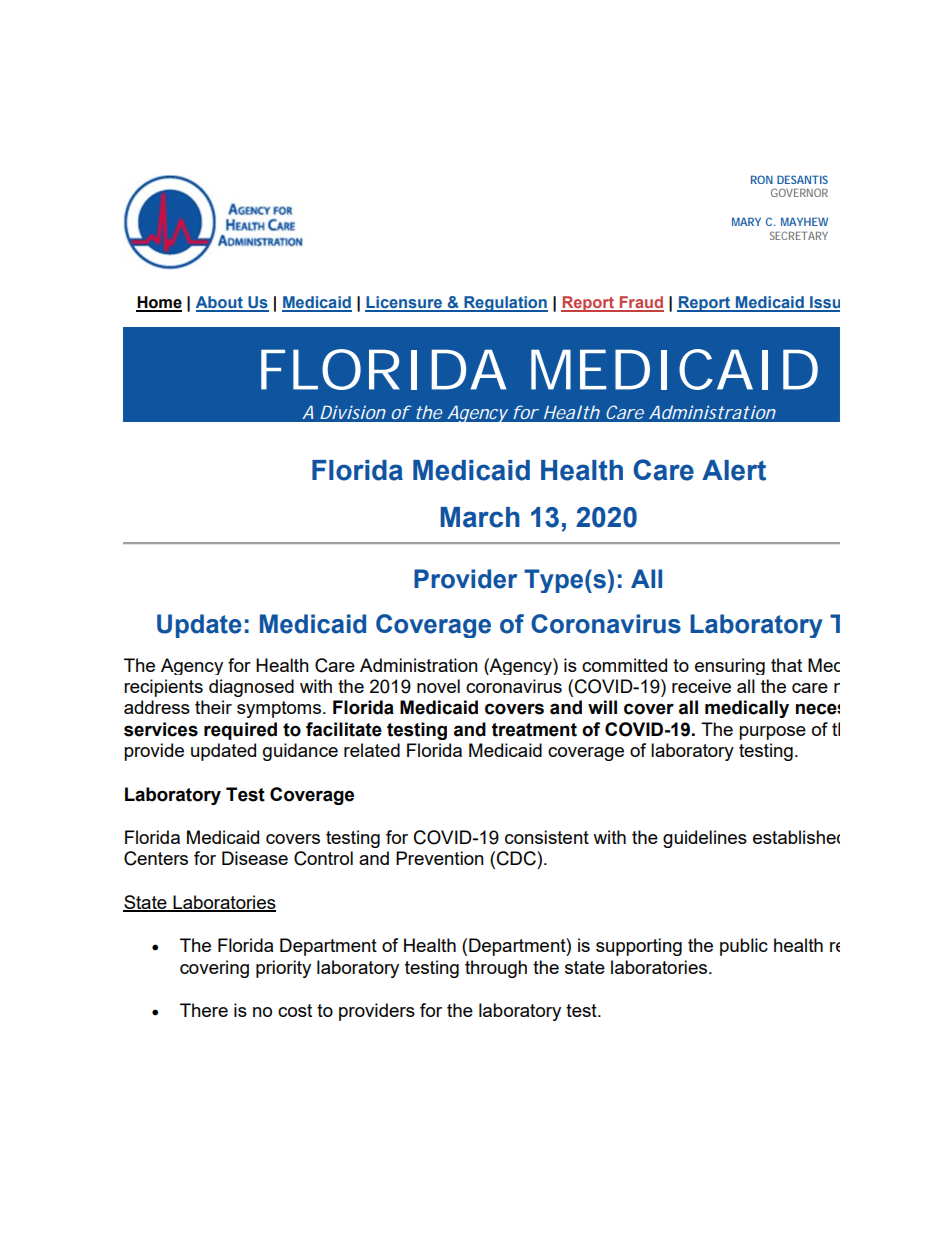 Image resolution: width=952 pixels, height=1233 pixels. What do you see at coordinates (744, 947) in the page?
I see `public` at bounding box center [744, 947].
